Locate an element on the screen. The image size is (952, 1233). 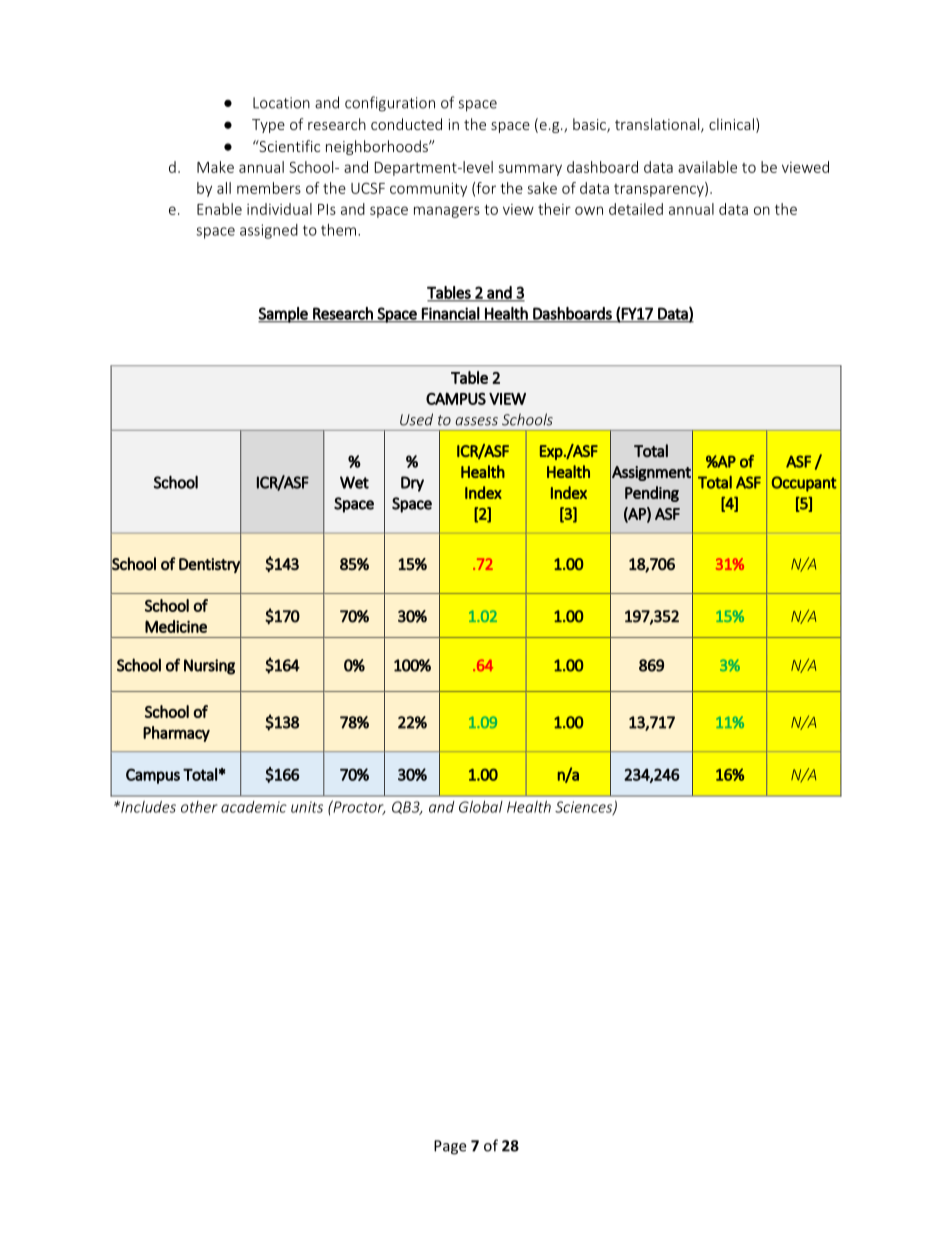
other is located at coordinates (199, 807).
